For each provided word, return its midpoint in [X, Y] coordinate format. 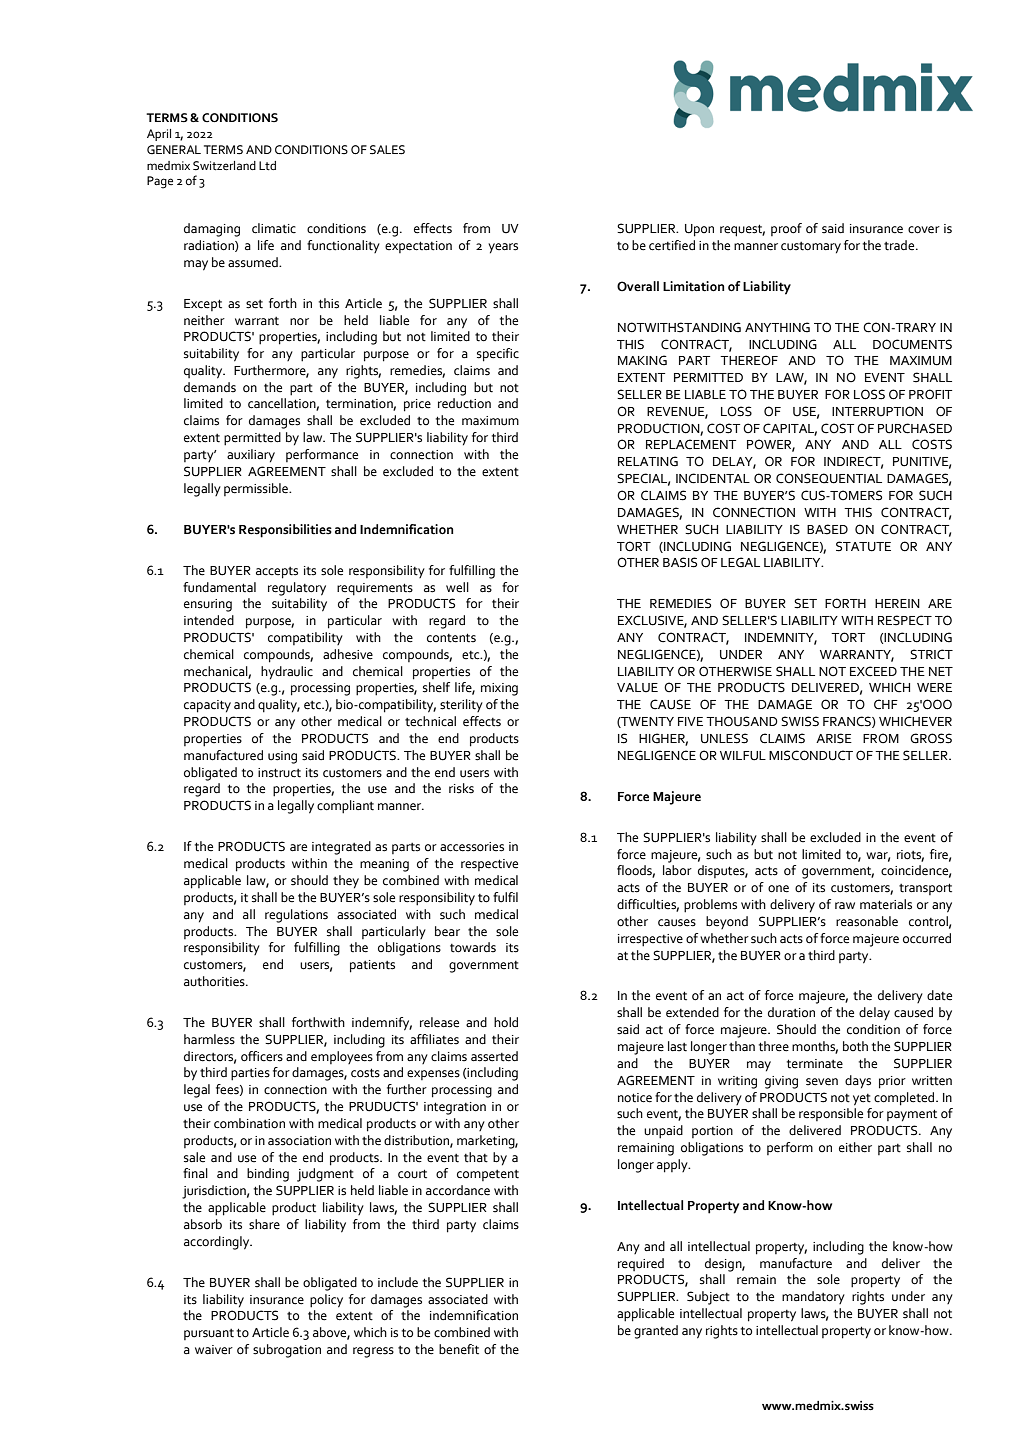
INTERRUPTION [877, 411]
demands [210, 387]
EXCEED [873, 671]
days [858, 1082]
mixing [499, 689]
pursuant [209, 1334]
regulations [296, 916]
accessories [472, 847]
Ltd [267, 166]
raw [845, 905]
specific [498, 355]
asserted [494, 1056]
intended [209, 620]
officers [262, 1056]
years [503, 248]
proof [786, 229]
